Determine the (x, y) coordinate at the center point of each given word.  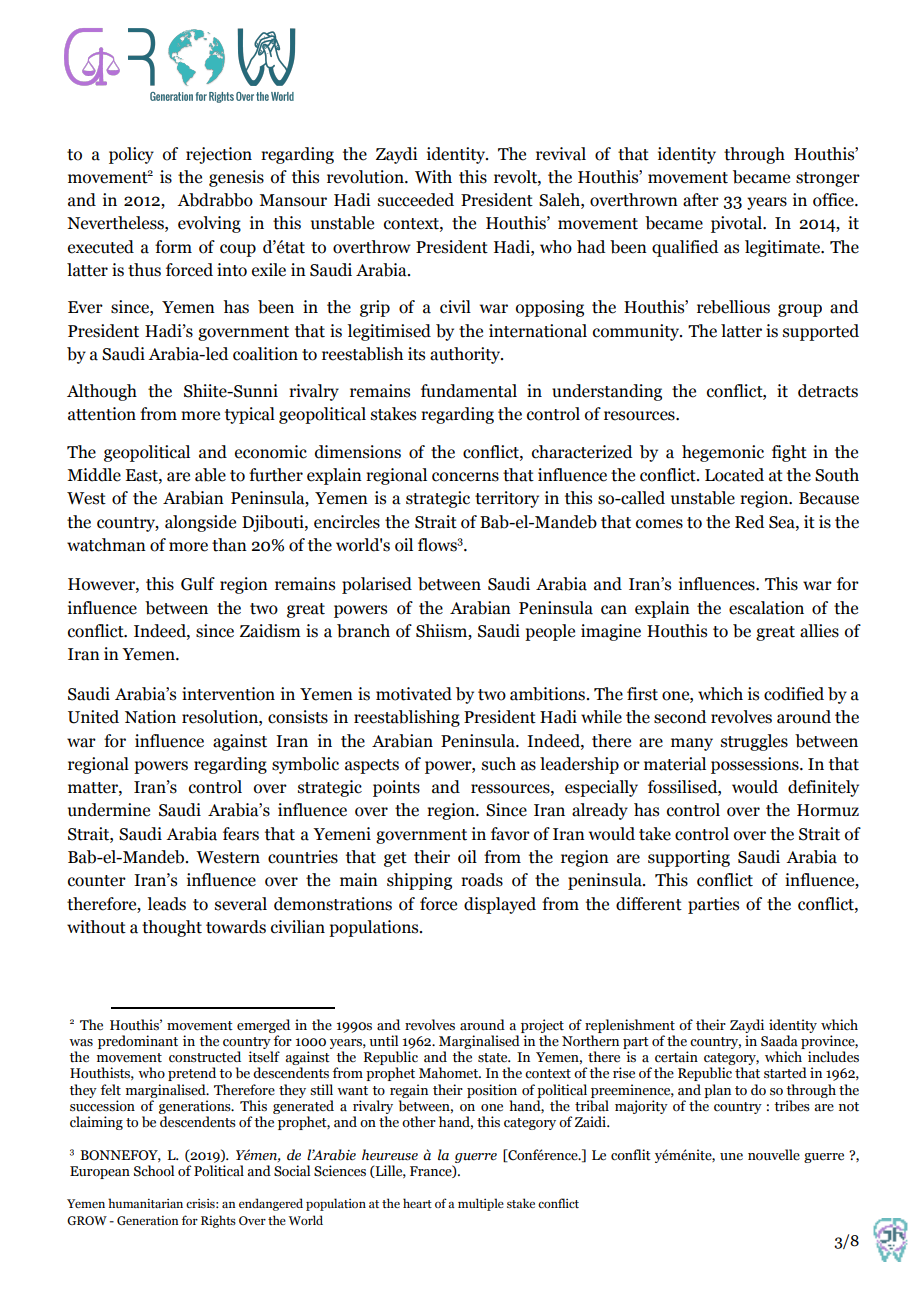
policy (131, 155)
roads (482, 880)
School (154, 1171)
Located (734, 475)
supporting (689, 858)
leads (166, 904)
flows (438, 545)
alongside (200, 523)
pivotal (738, 224)
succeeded (416, 200)
